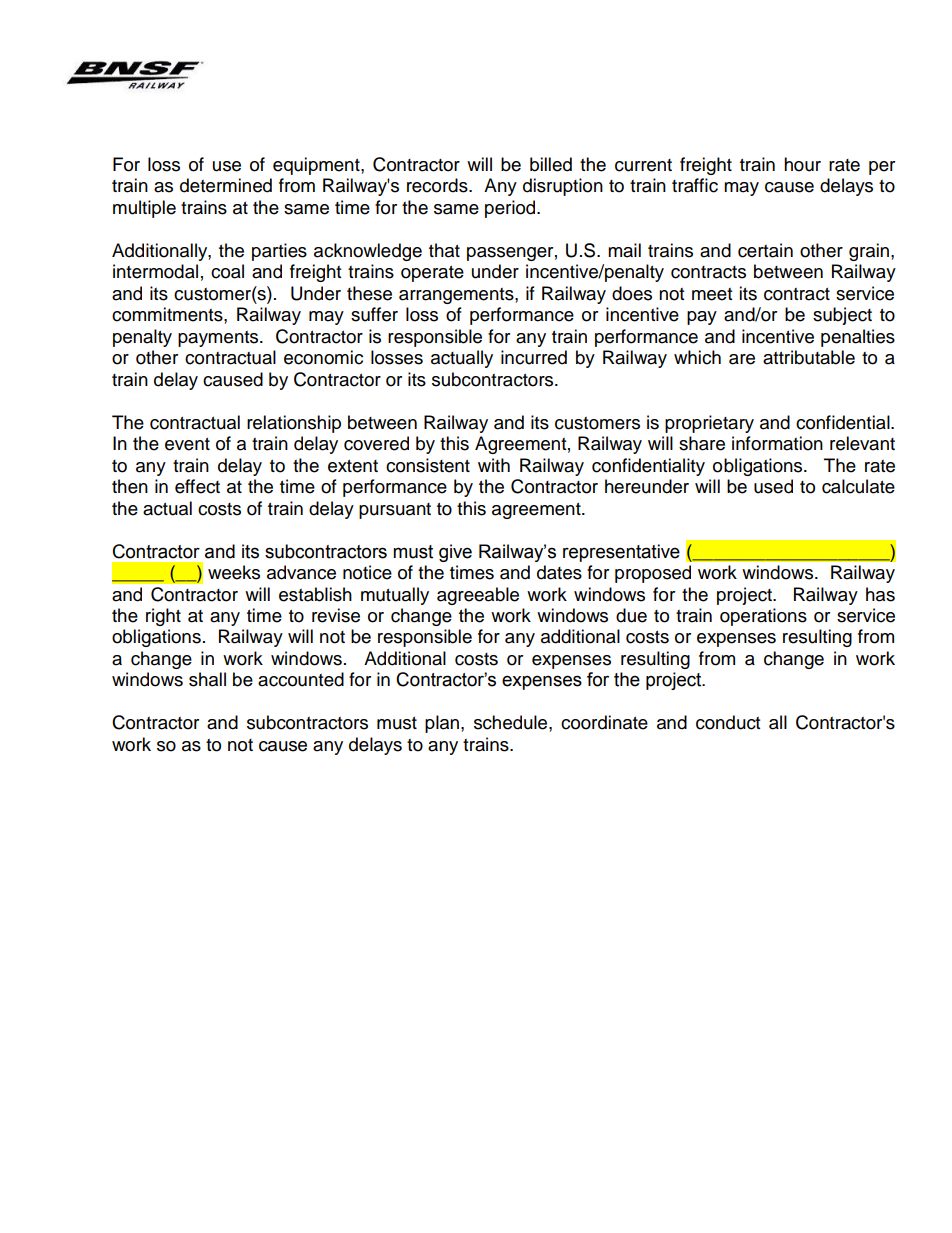 The width and height of the document is (952, 1233). Describe the element at coordinates (226, 185) in the document. I see `determined` at that location.
